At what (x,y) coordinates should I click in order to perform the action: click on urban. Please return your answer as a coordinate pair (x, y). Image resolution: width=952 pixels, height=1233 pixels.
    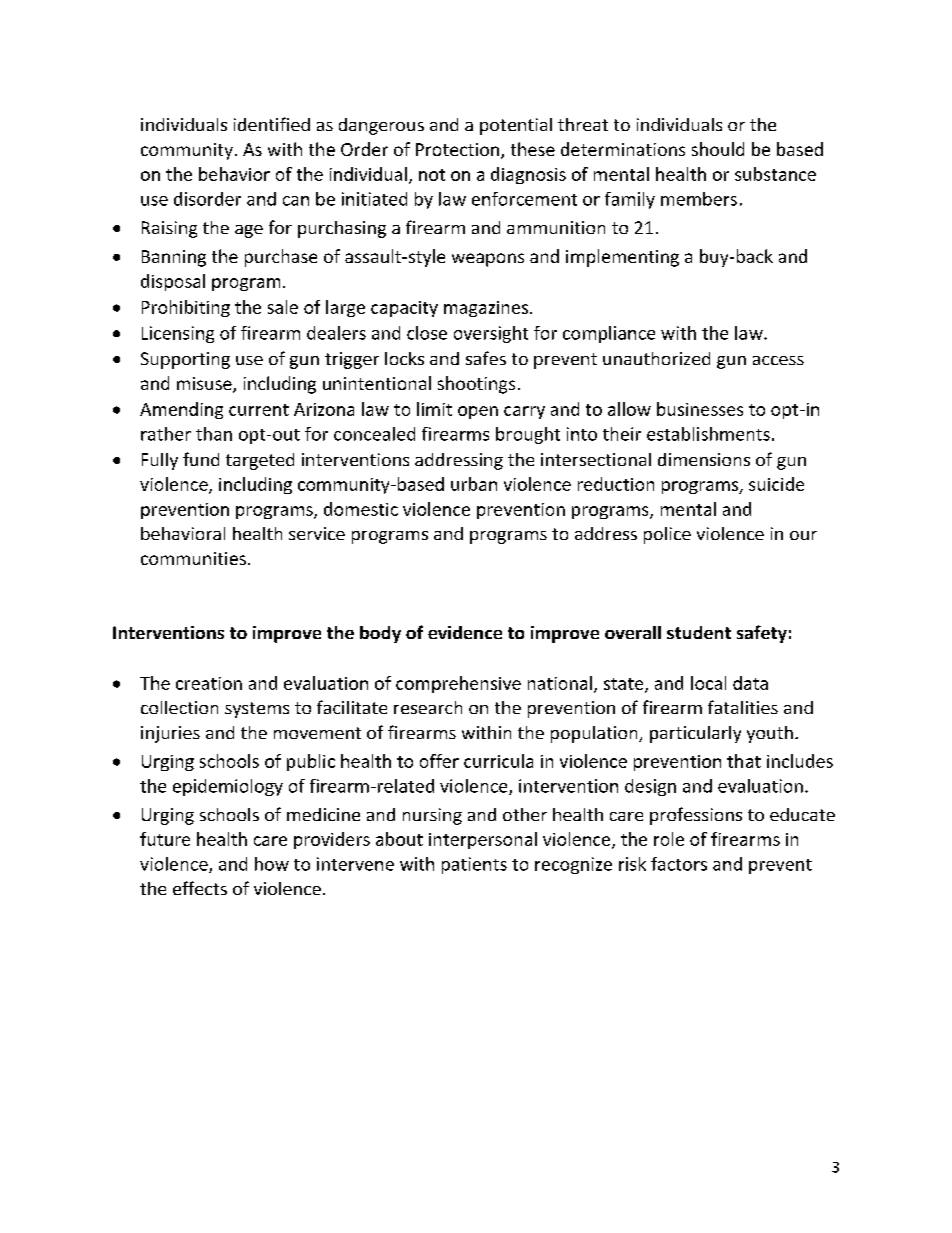
    Looking at the image, I should click on (474, 484).
